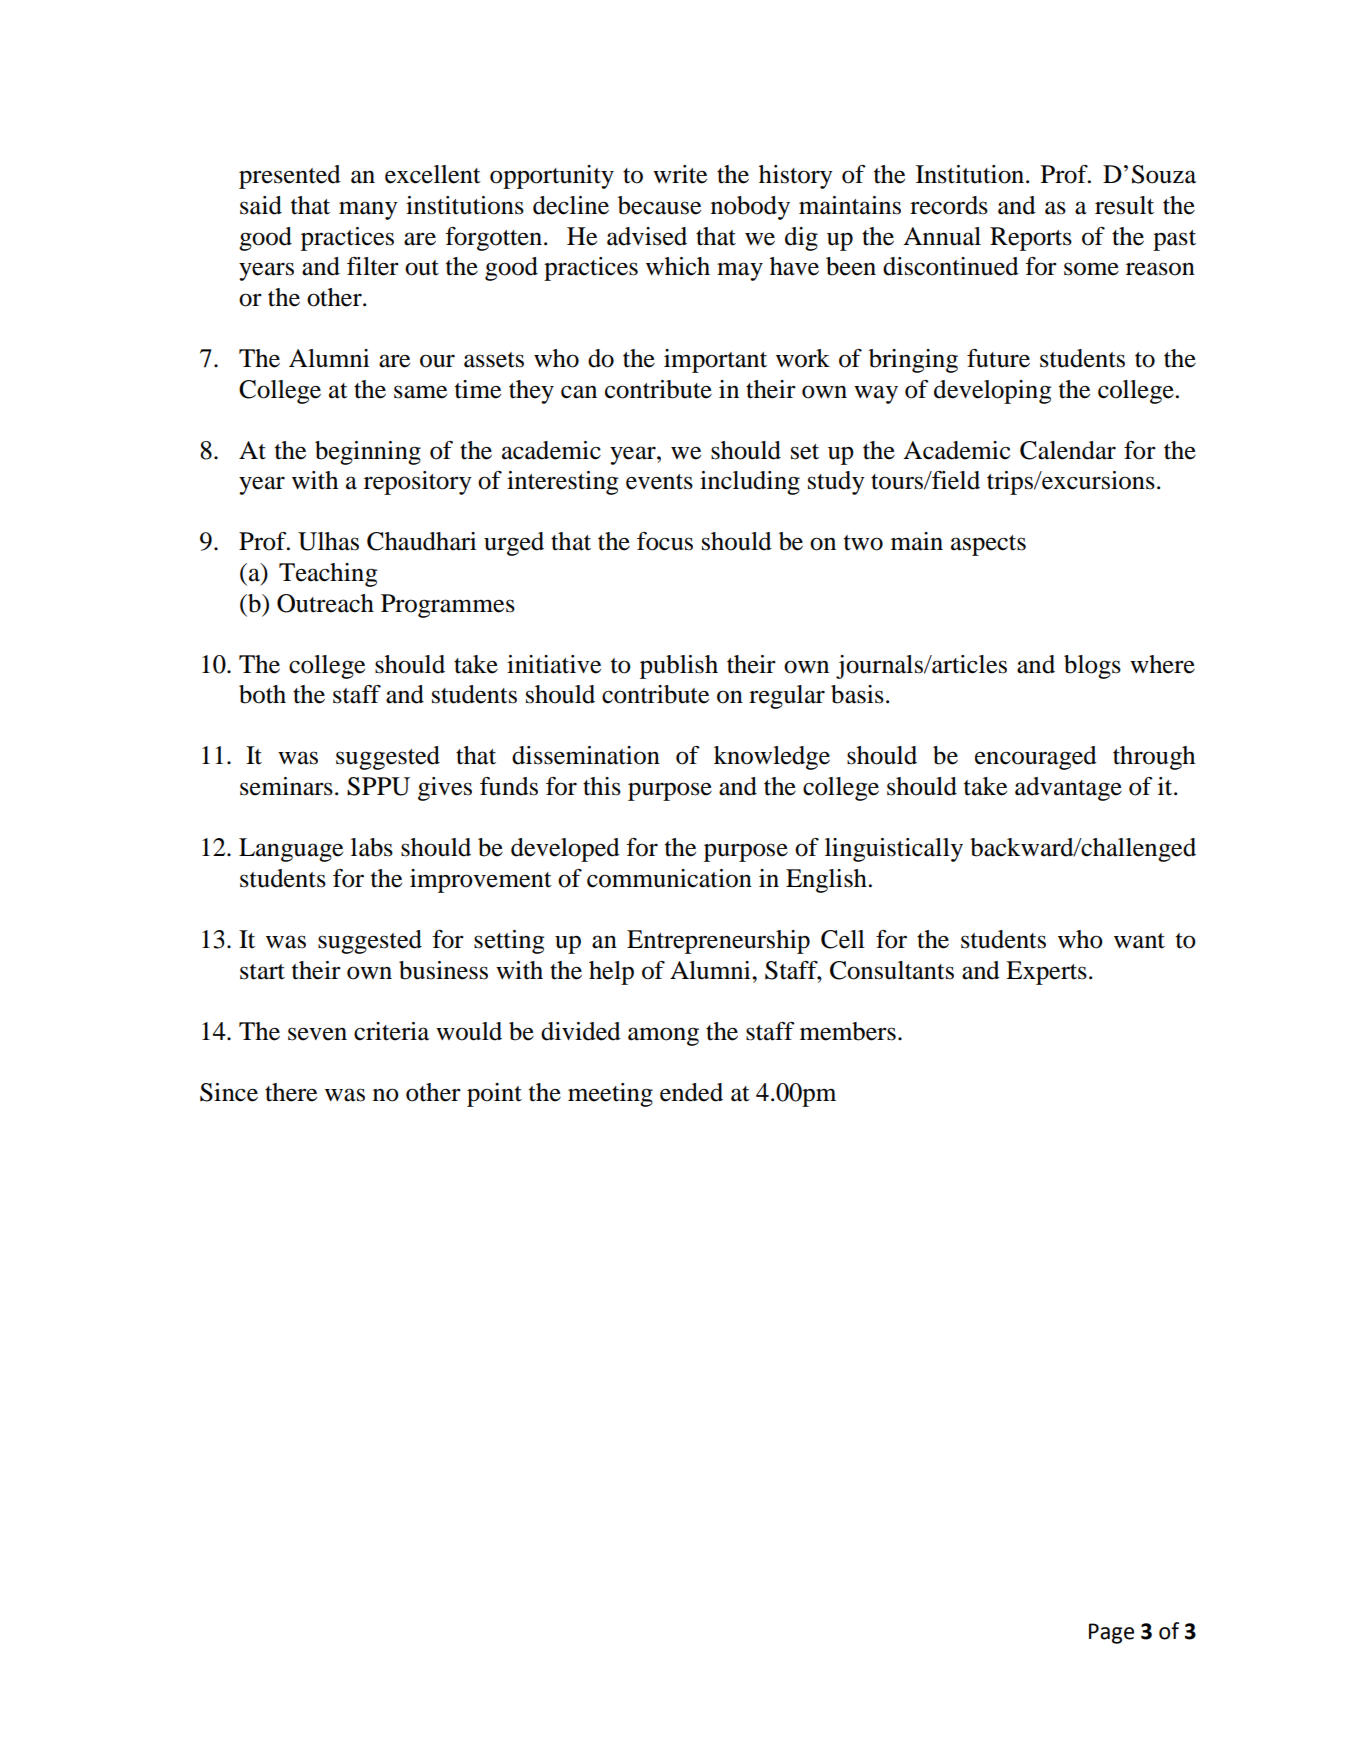  I want to click on both, so click(262, 694).
